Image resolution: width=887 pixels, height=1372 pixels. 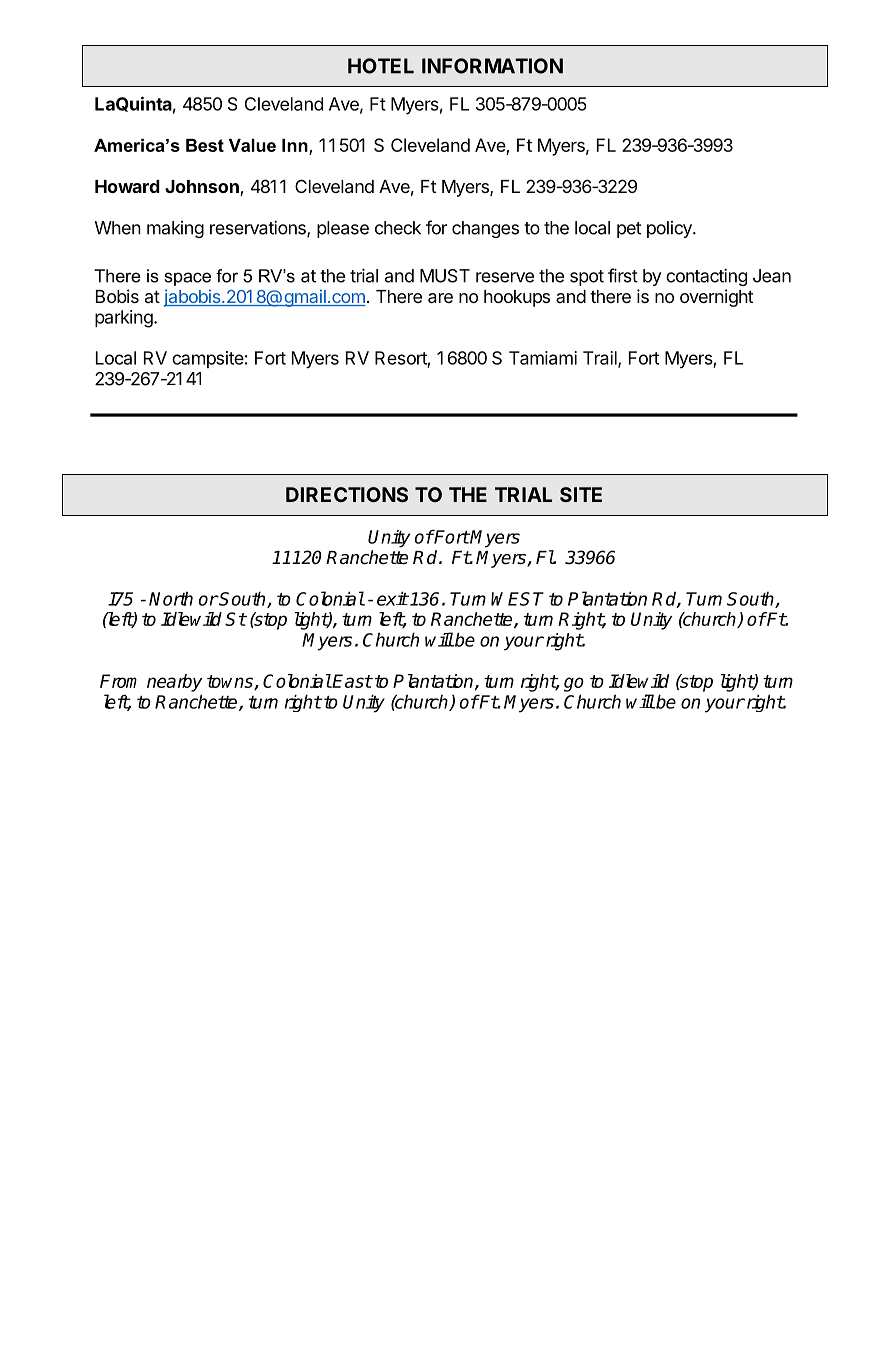 I want to click on Best, so click(x=205, y=145).
